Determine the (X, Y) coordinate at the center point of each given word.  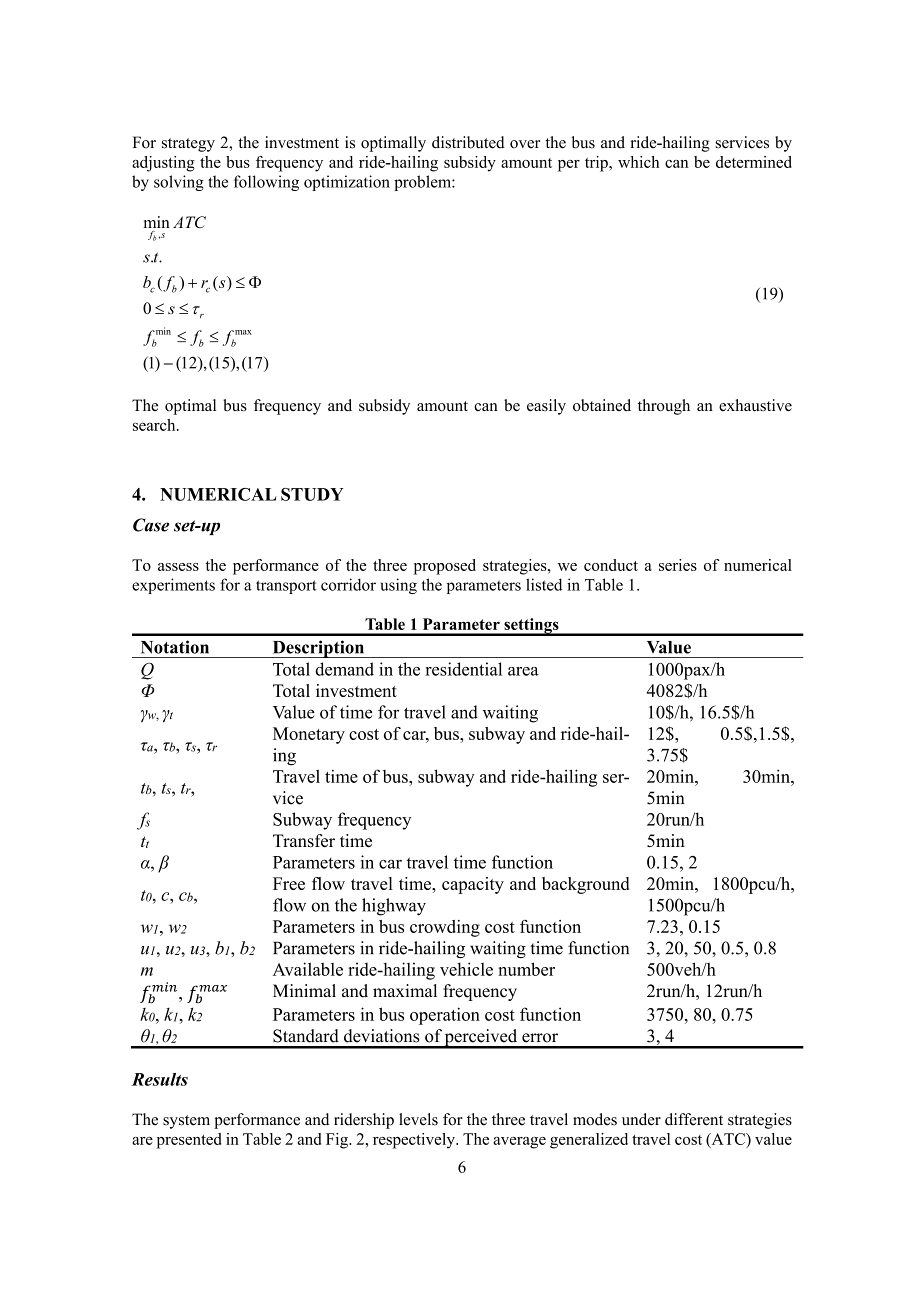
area (523, 671)
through (664, 407)
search (155, 425)
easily (546, 407)
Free (289, 883)
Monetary (309, 735)
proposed (445, 567)
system (186, 1122)
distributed (468, 142)
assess (178, 567)
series (678, 565)
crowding (445, 928)
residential (463, 669)
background (585, 885)
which (638, 162)
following (266, 183)
